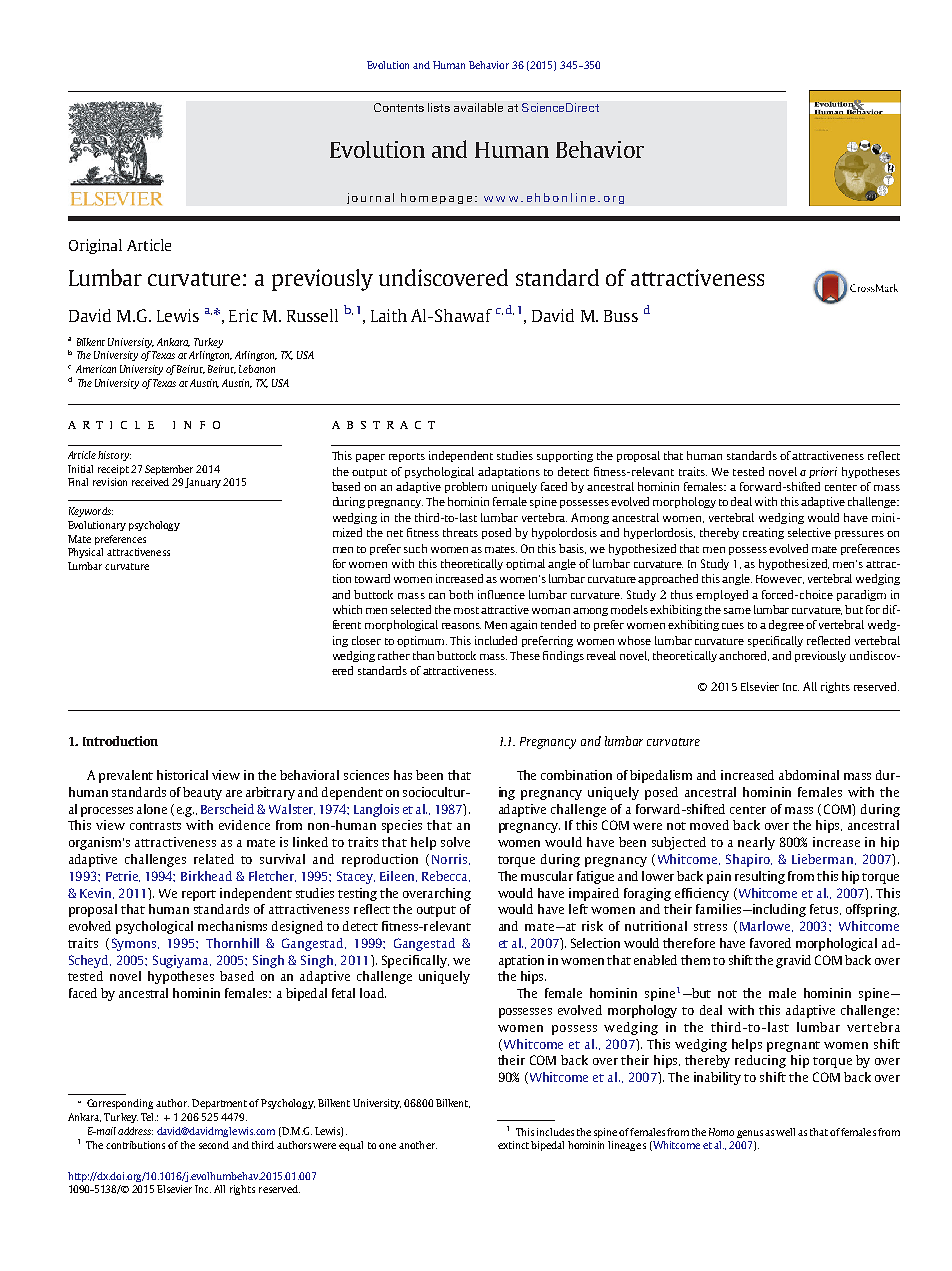 The image size is (952, 1271). Describe the element at coordinates (478, 107) in the page. I see `available` at that location.
